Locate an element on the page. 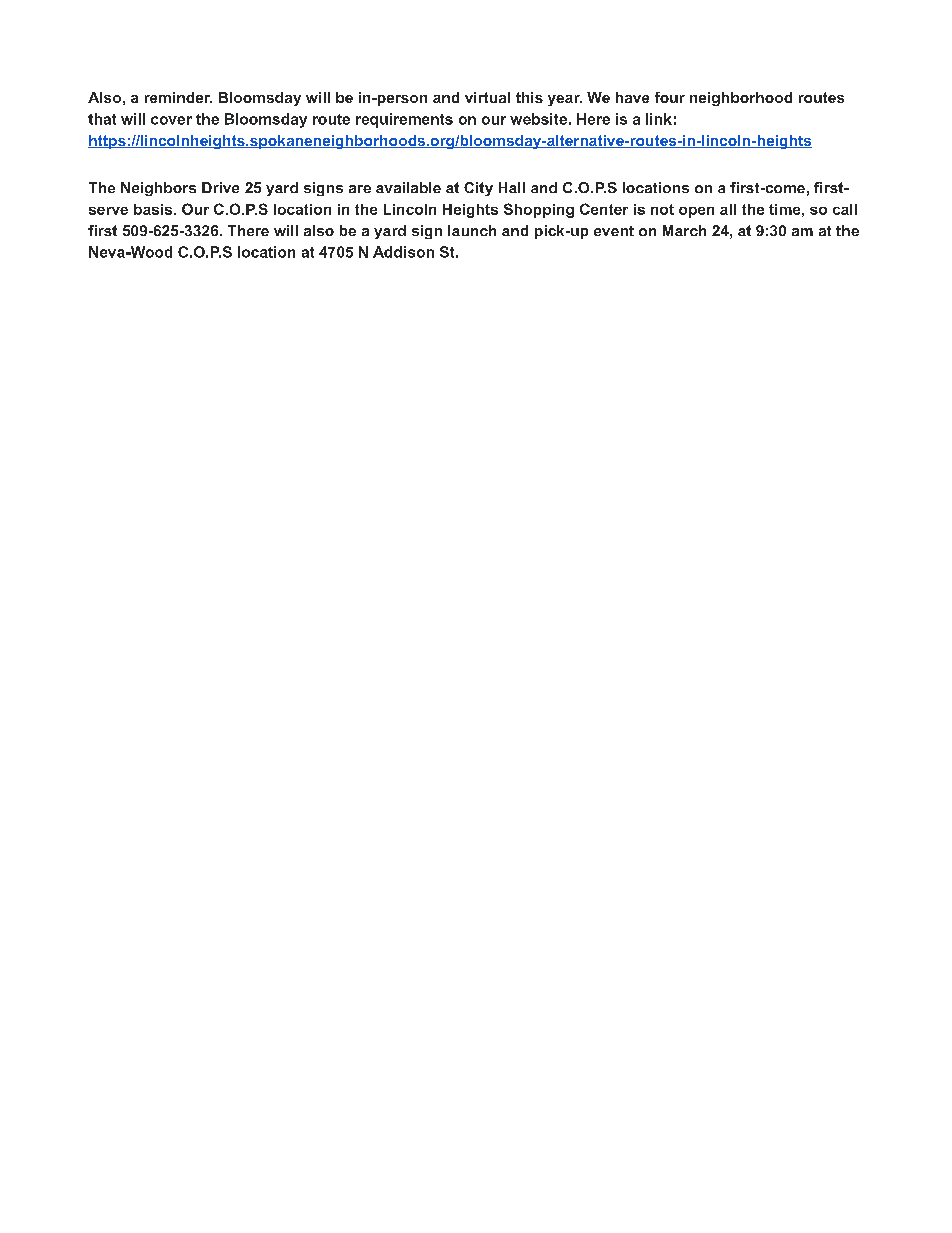 This document has width=952, height=1233. Drive is located at coordinates (220, 187).
